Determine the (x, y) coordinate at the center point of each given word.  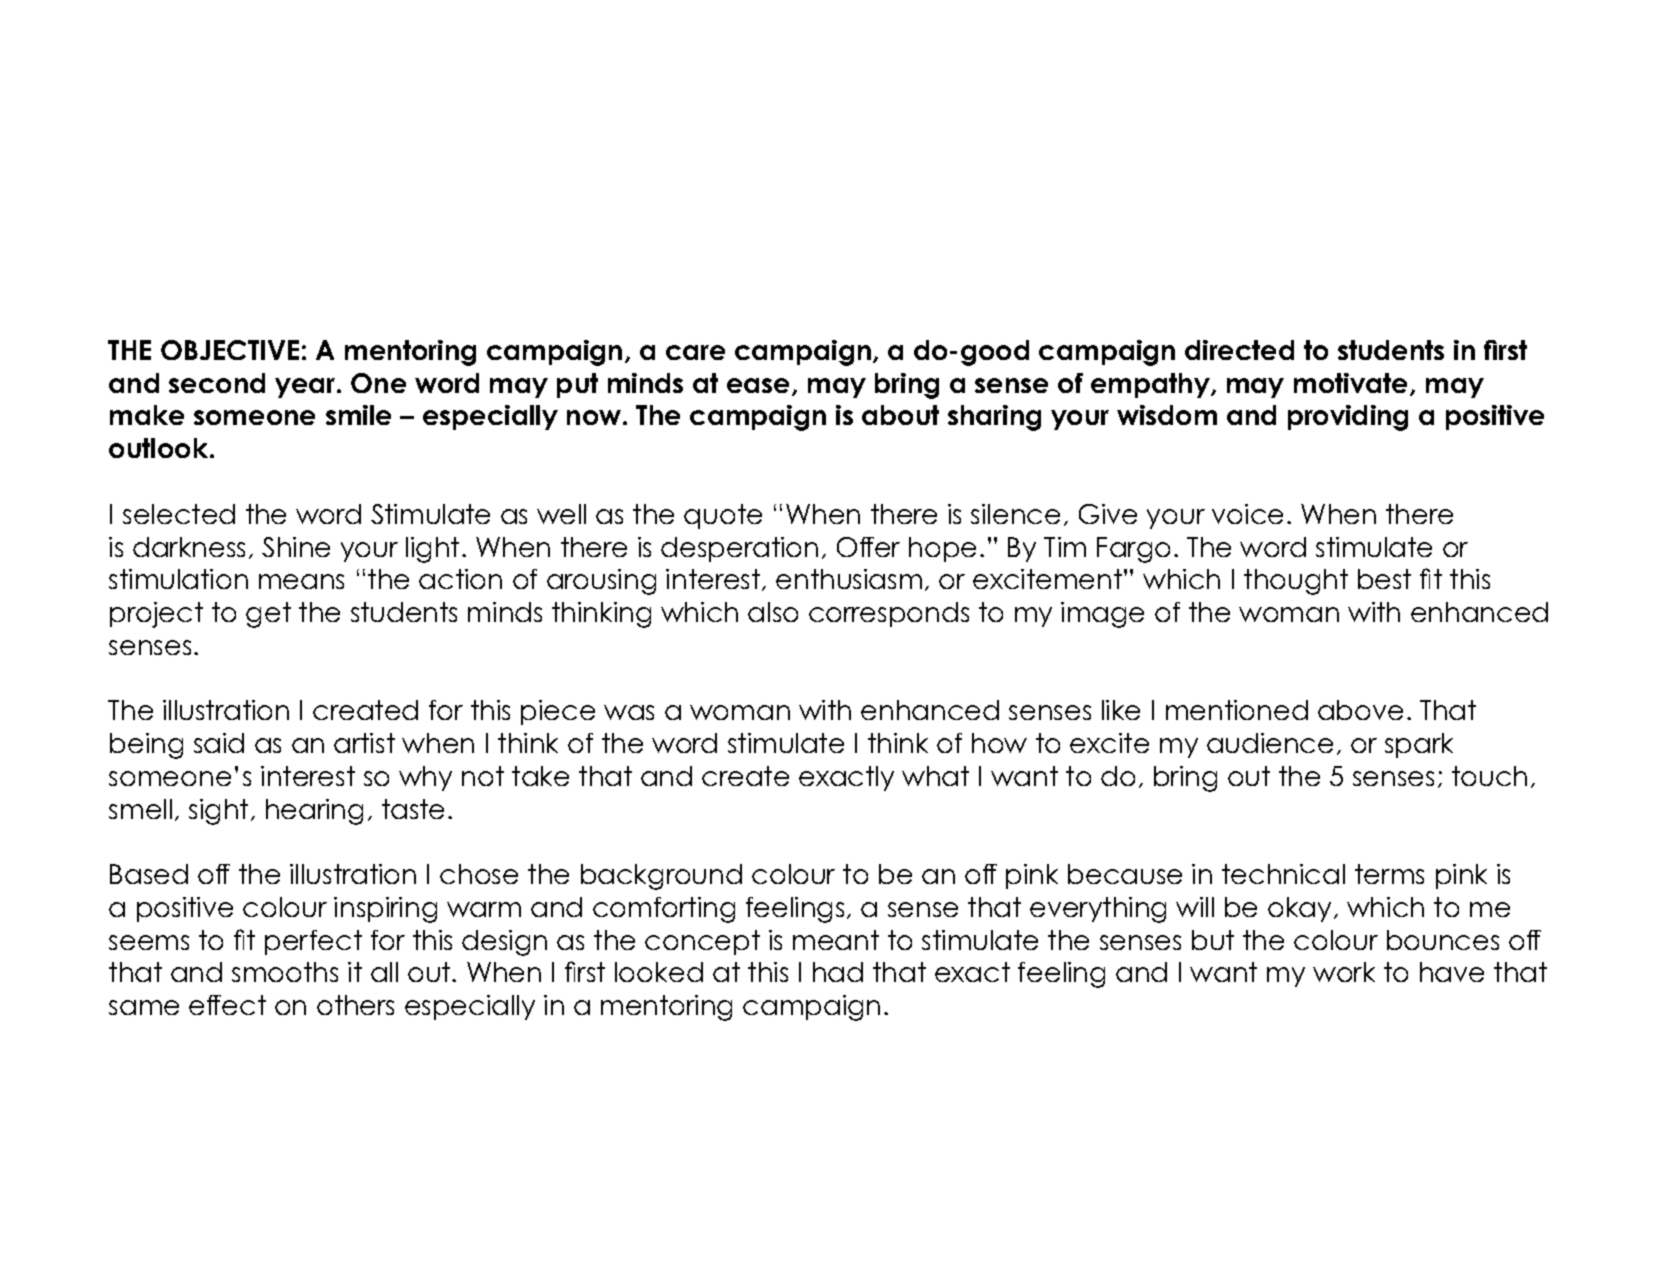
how (999, 743)
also (773, 612)
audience (1270, 743)
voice (1247, 514)
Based (149, 874)
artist (364, 743)
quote (723, 516)
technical (1283, 874)
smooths (285, 972)
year (306, 388)
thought (1296, 582)
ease (760, 387)
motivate (1352, 384)
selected (179, 514)
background (661, 877)
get (268, 615)
